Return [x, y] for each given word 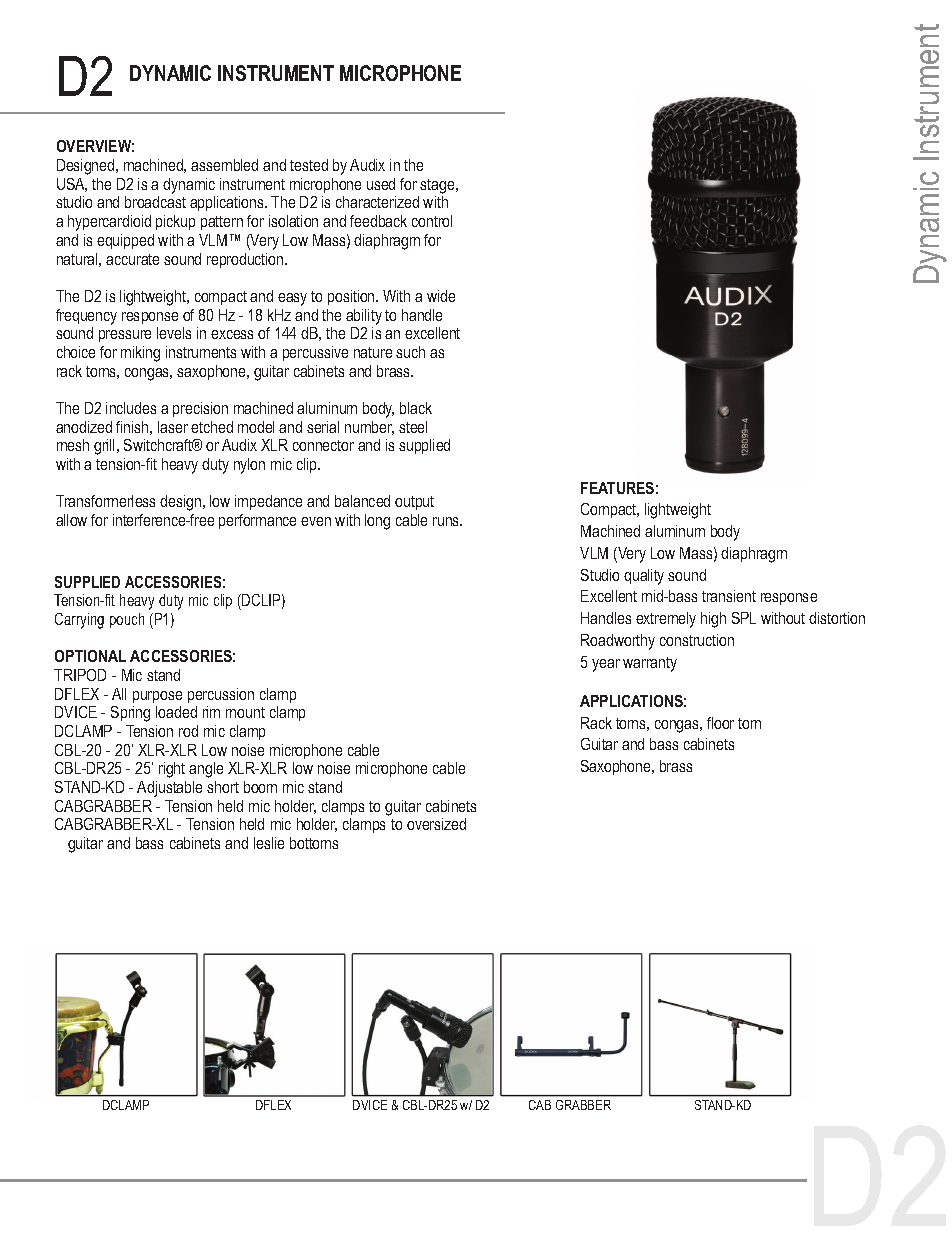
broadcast [155, 202]
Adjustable [169, 789]
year [606, 665]
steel [413, 427]
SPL [744, 618]
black [416, 408]
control [432, 221]
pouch [127, 620]
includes [131, 408]
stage [438, 186]
